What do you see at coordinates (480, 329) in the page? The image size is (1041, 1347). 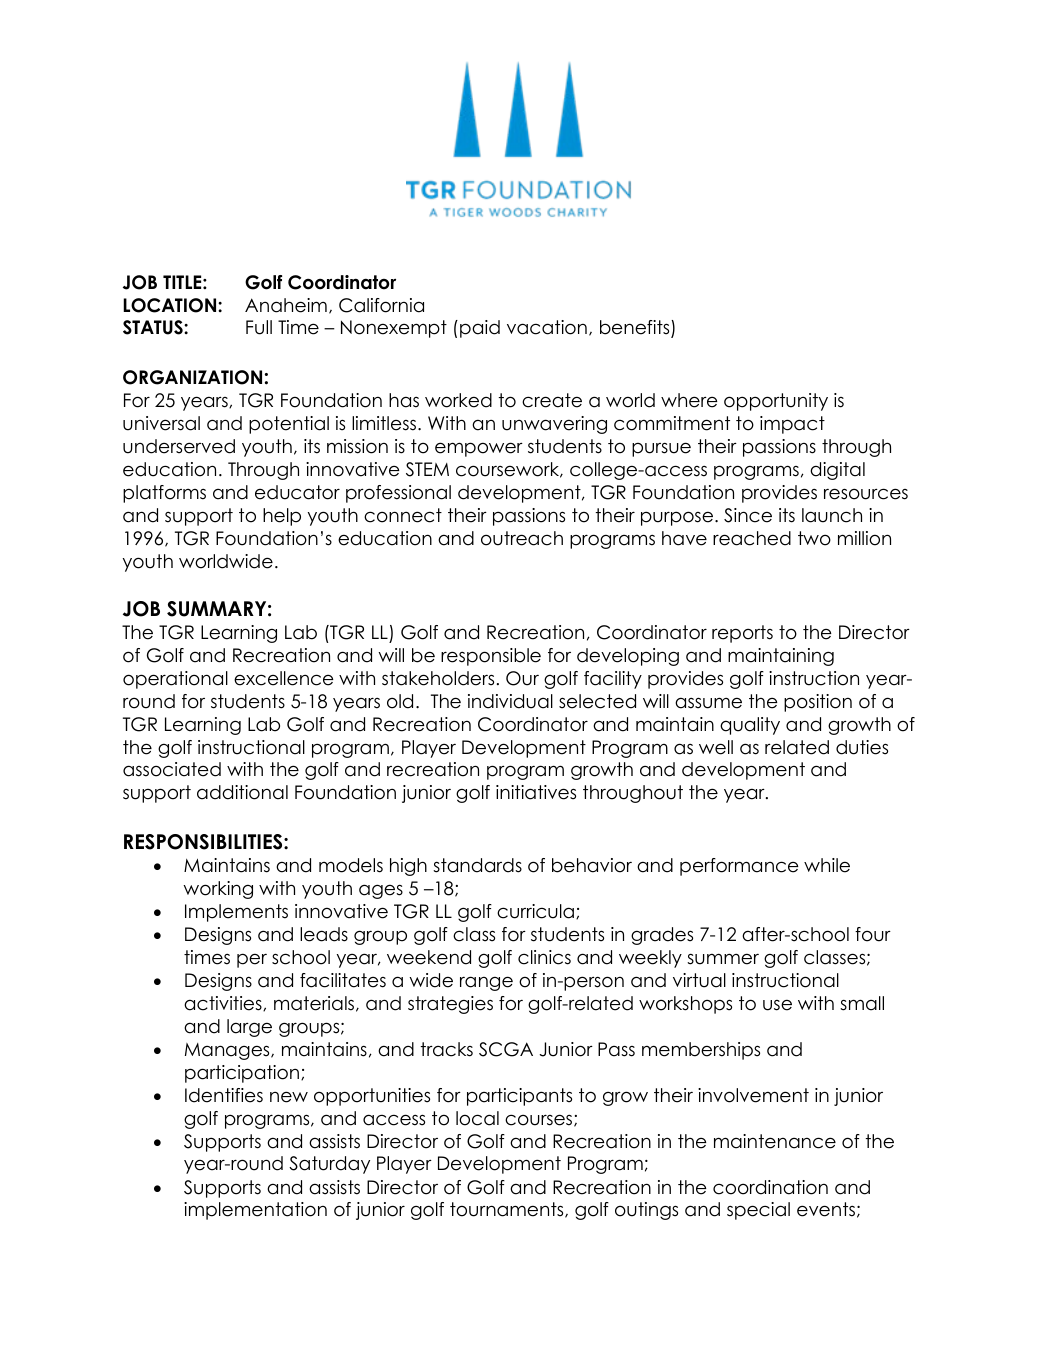 I see `paid` at bounding box center [480, 329].
